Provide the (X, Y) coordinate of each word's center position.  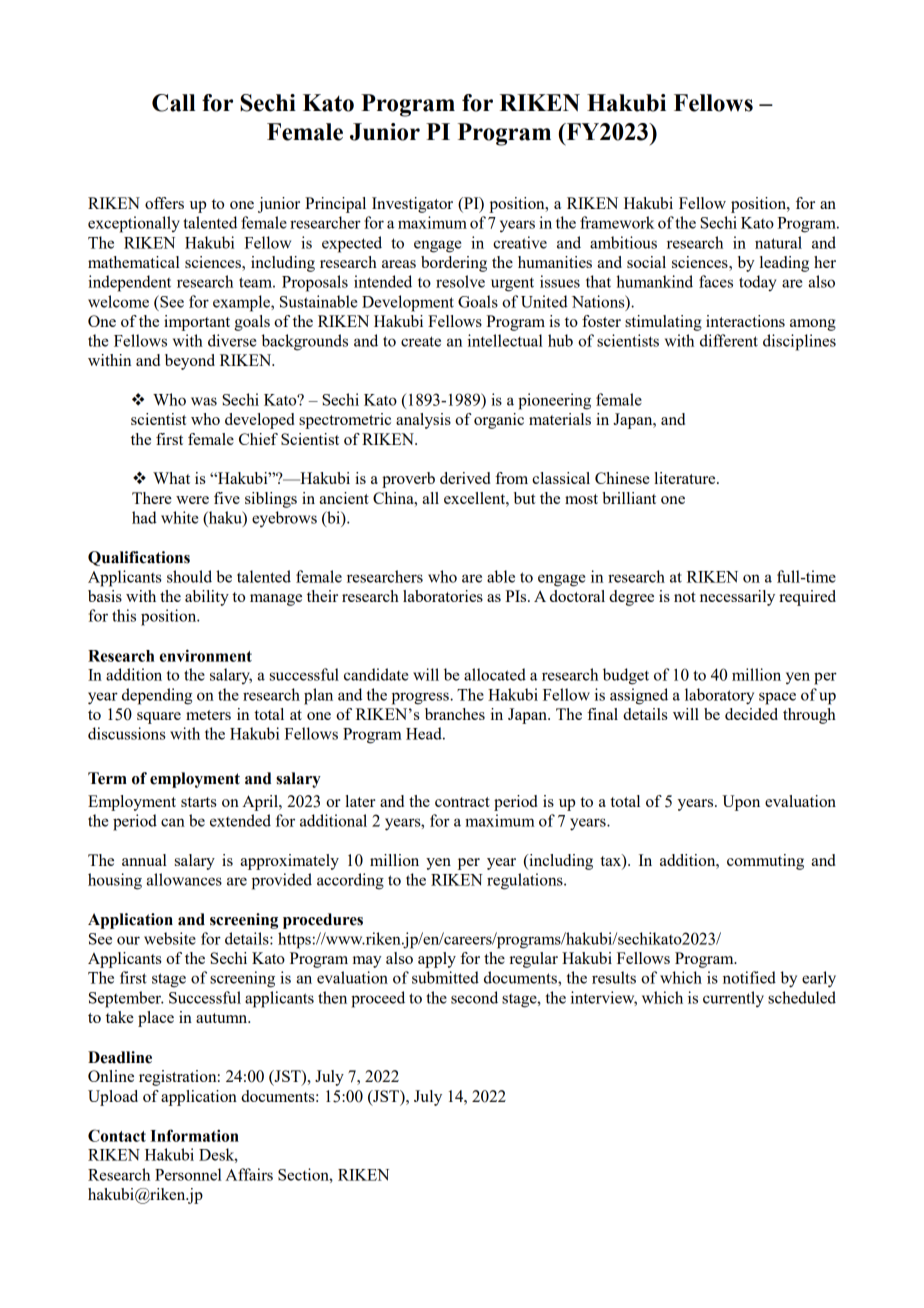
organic (499, 421)
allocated (495, 674)
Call (173, 103)
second (474, 997)
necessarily (737, 598)
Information (195, 1135)
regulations (526, 881)
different (729, 340)
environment (206, 655)
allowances (184, 879)
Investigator (412, 205)
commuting (765, 862)
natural (778, 242)
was (204, 401)
